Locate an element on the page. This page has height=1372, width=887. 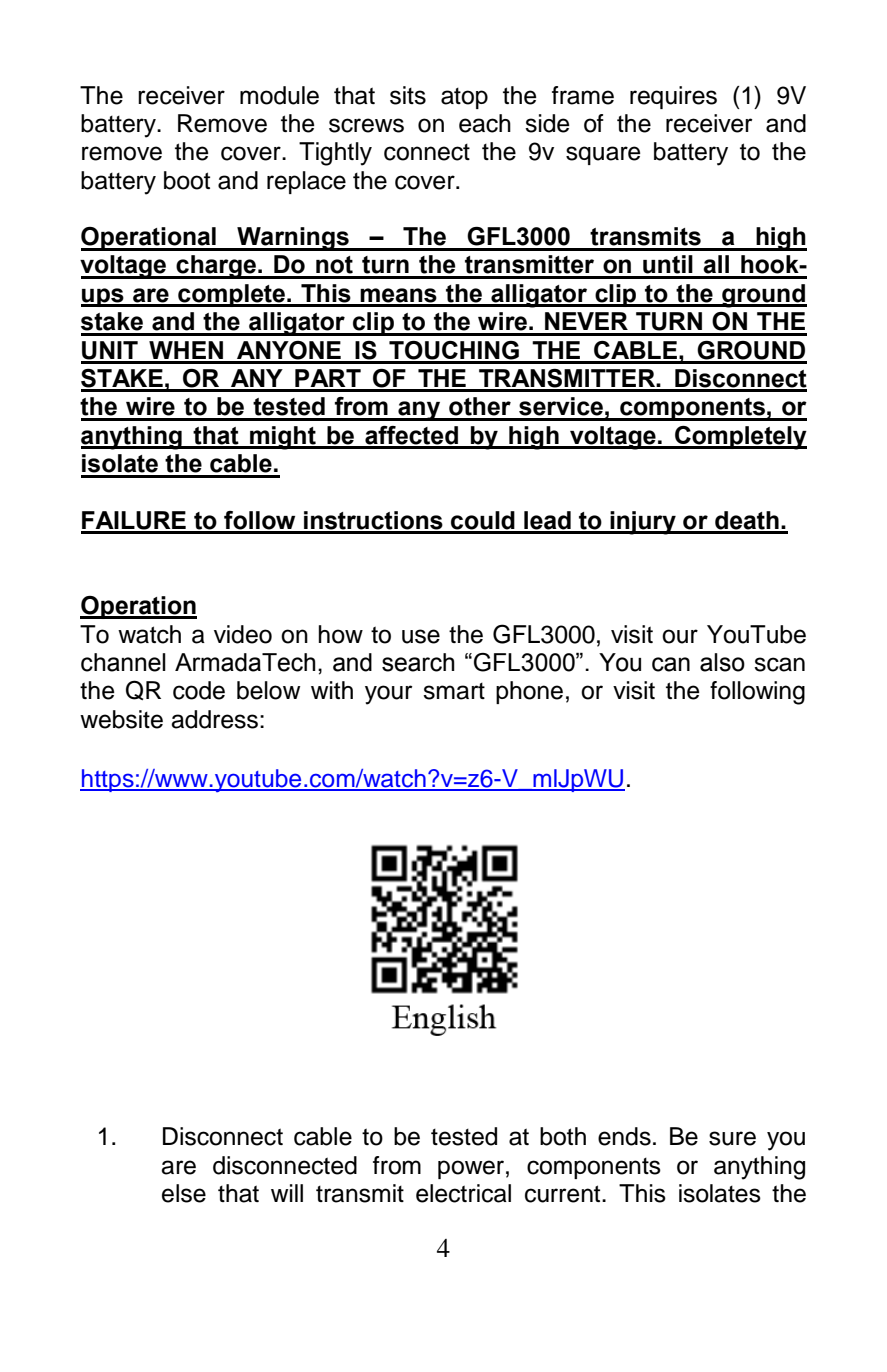
injury is located at coordinates (643, 523).
